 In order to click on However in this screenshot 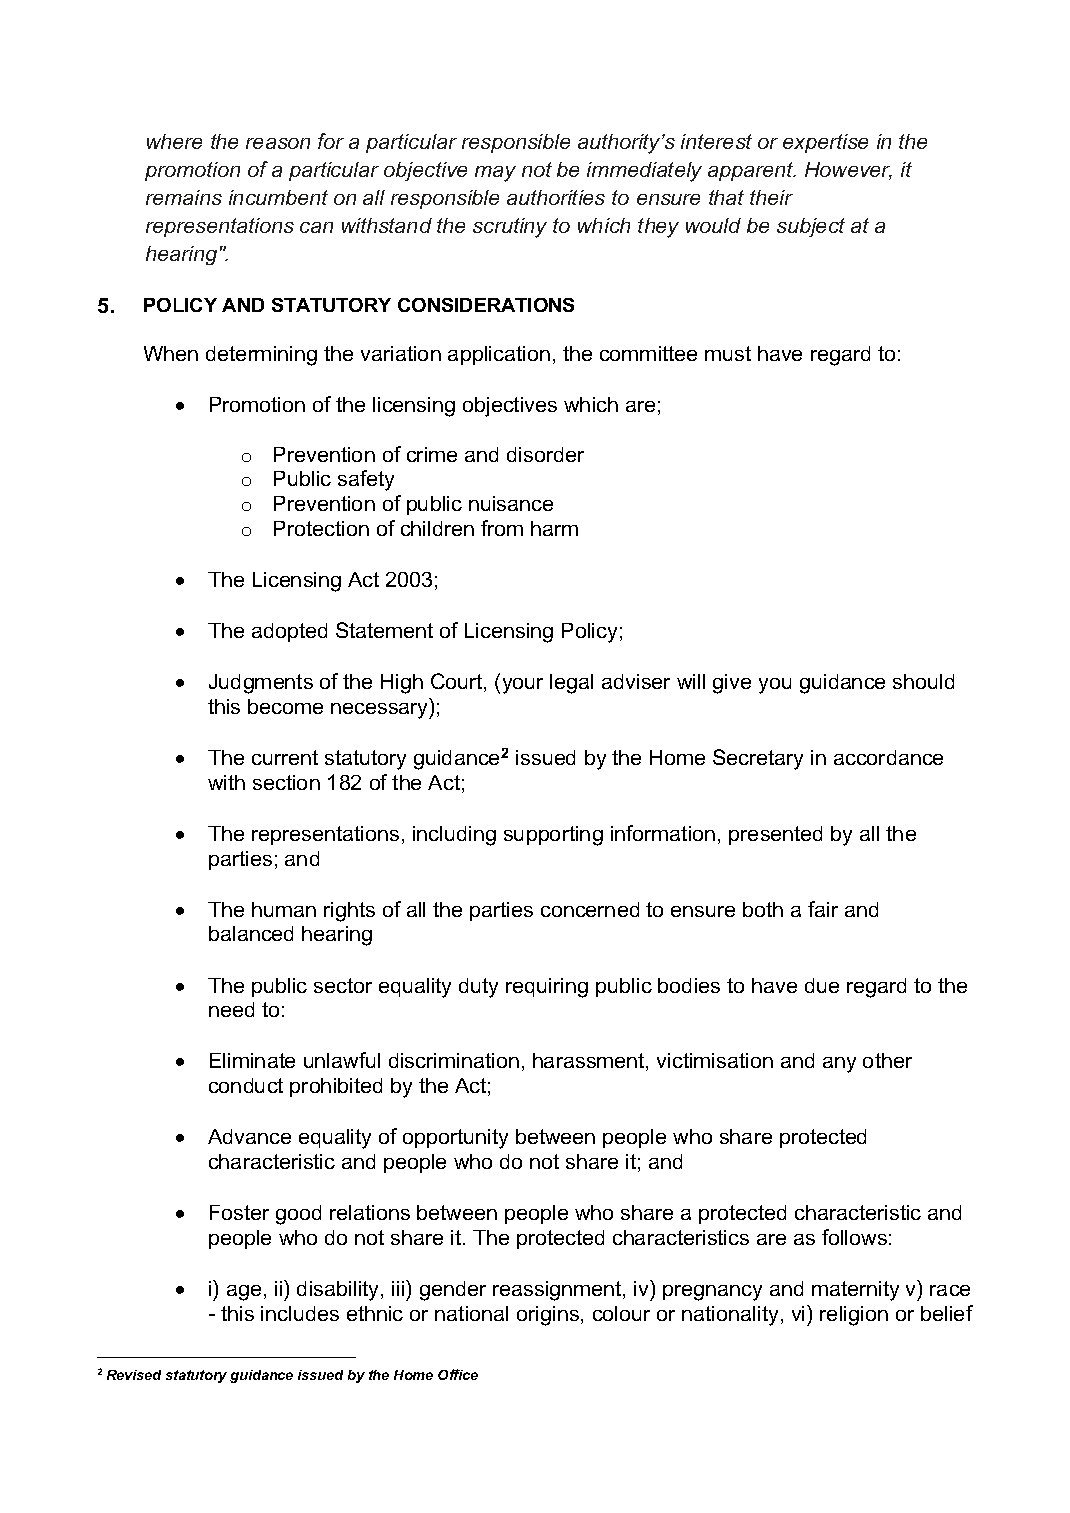, I will do `click(848, 171)`.
